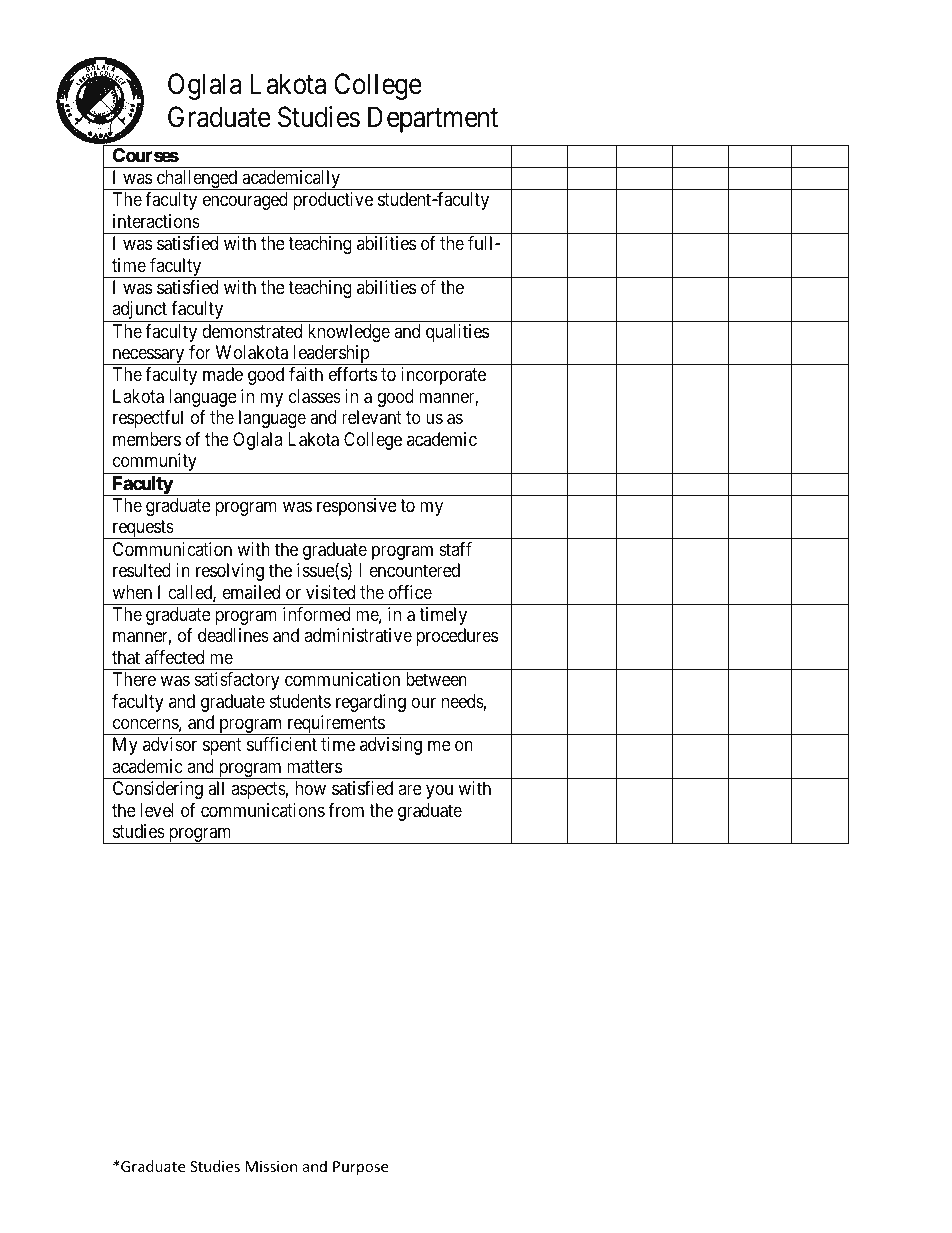  I want to click on Mission, so click(271, 1166).
